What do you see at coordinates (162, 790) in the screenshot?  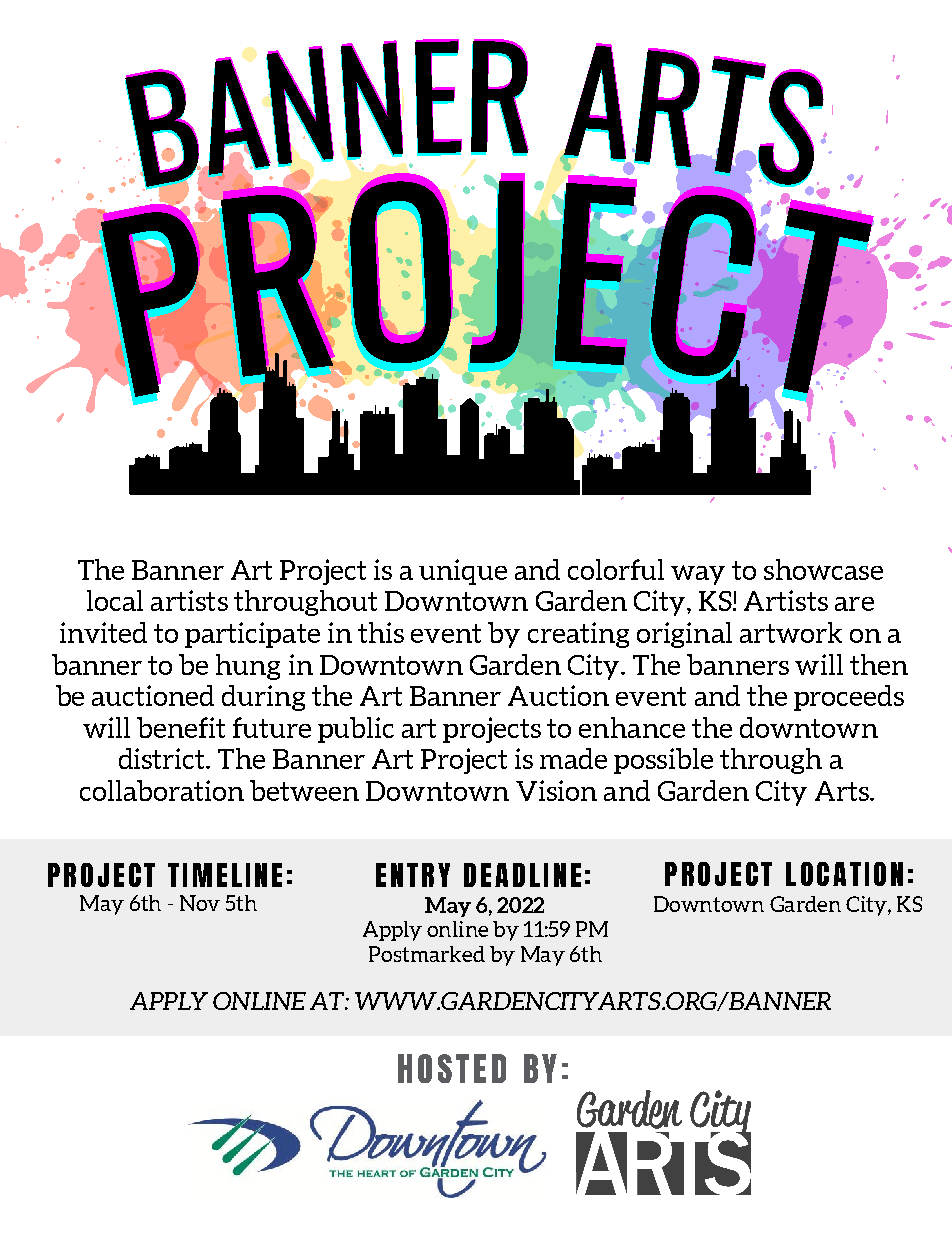 I see `collaboration` at bounding box center [162, 790].
